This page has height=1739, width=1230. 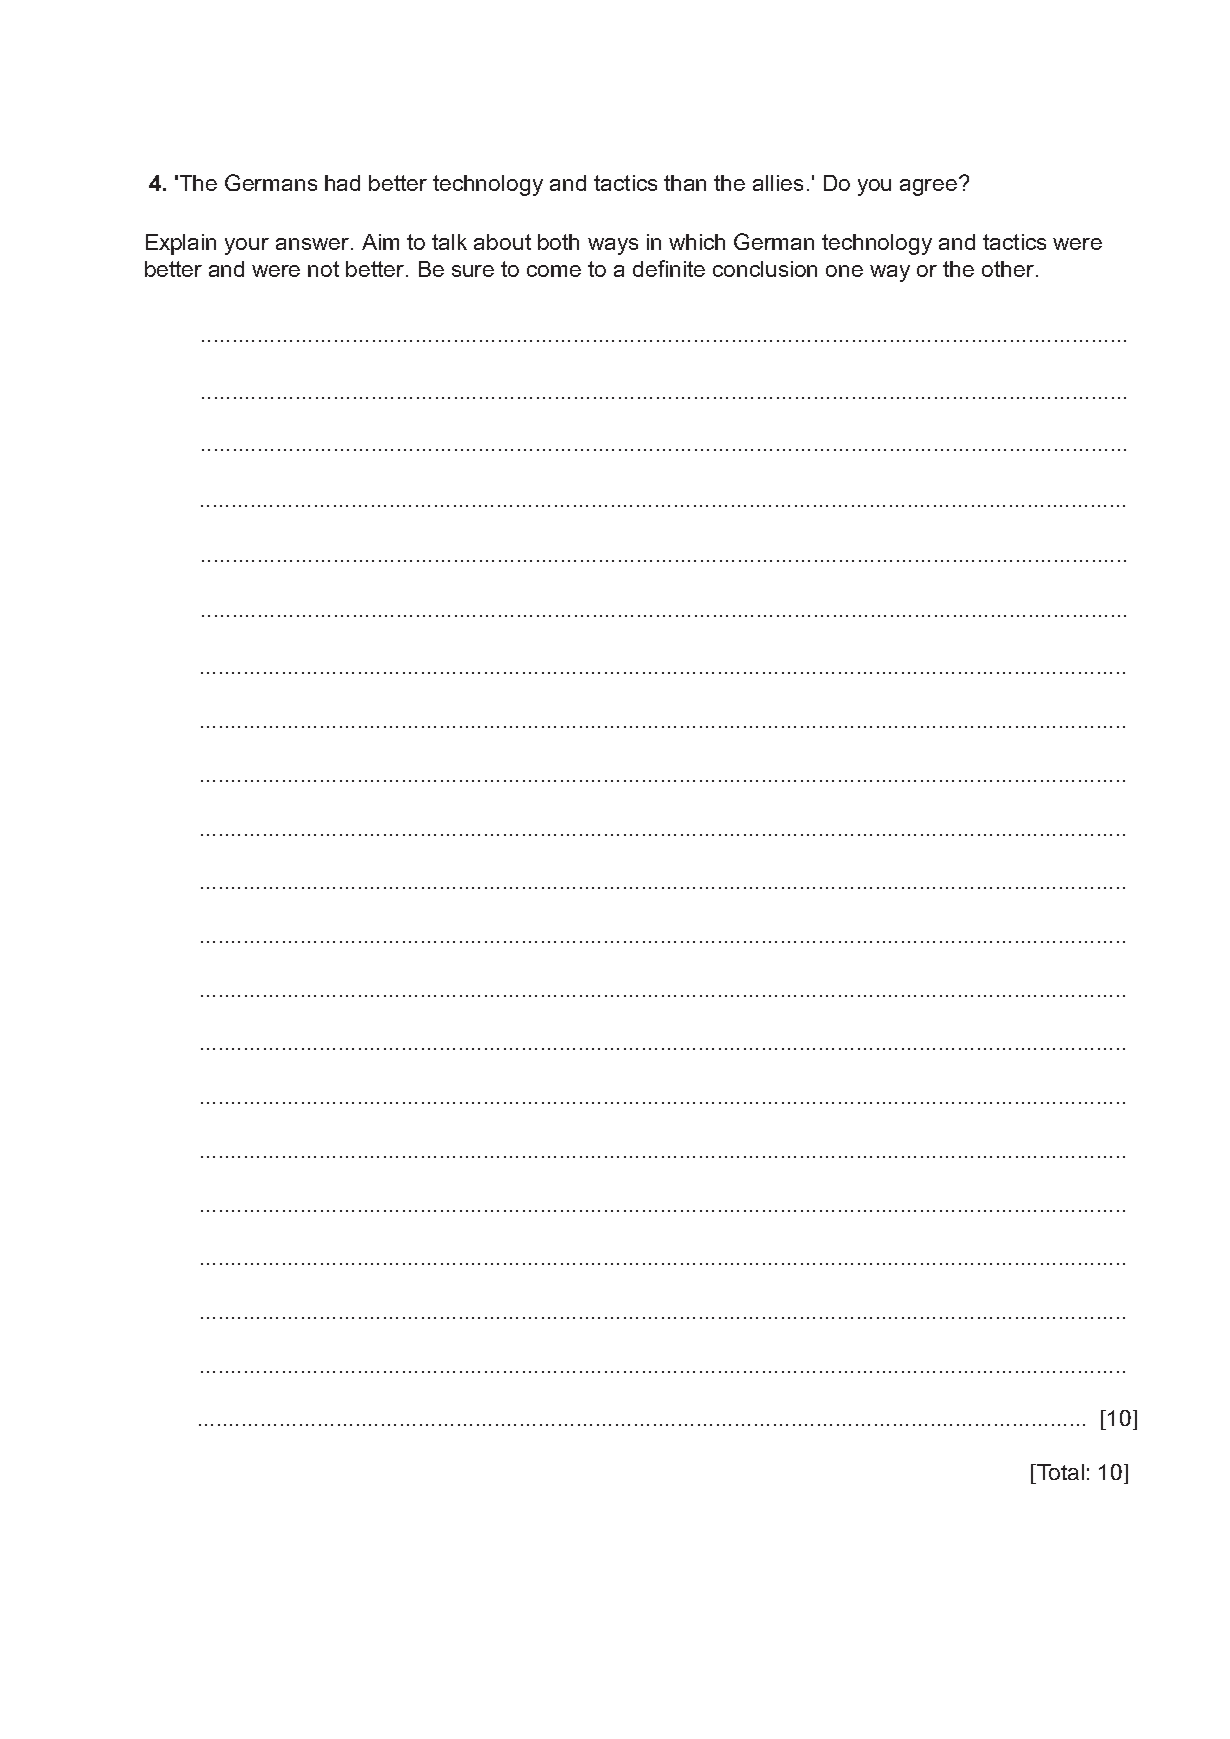 I want to click on not, so click(x=323, y=269).
